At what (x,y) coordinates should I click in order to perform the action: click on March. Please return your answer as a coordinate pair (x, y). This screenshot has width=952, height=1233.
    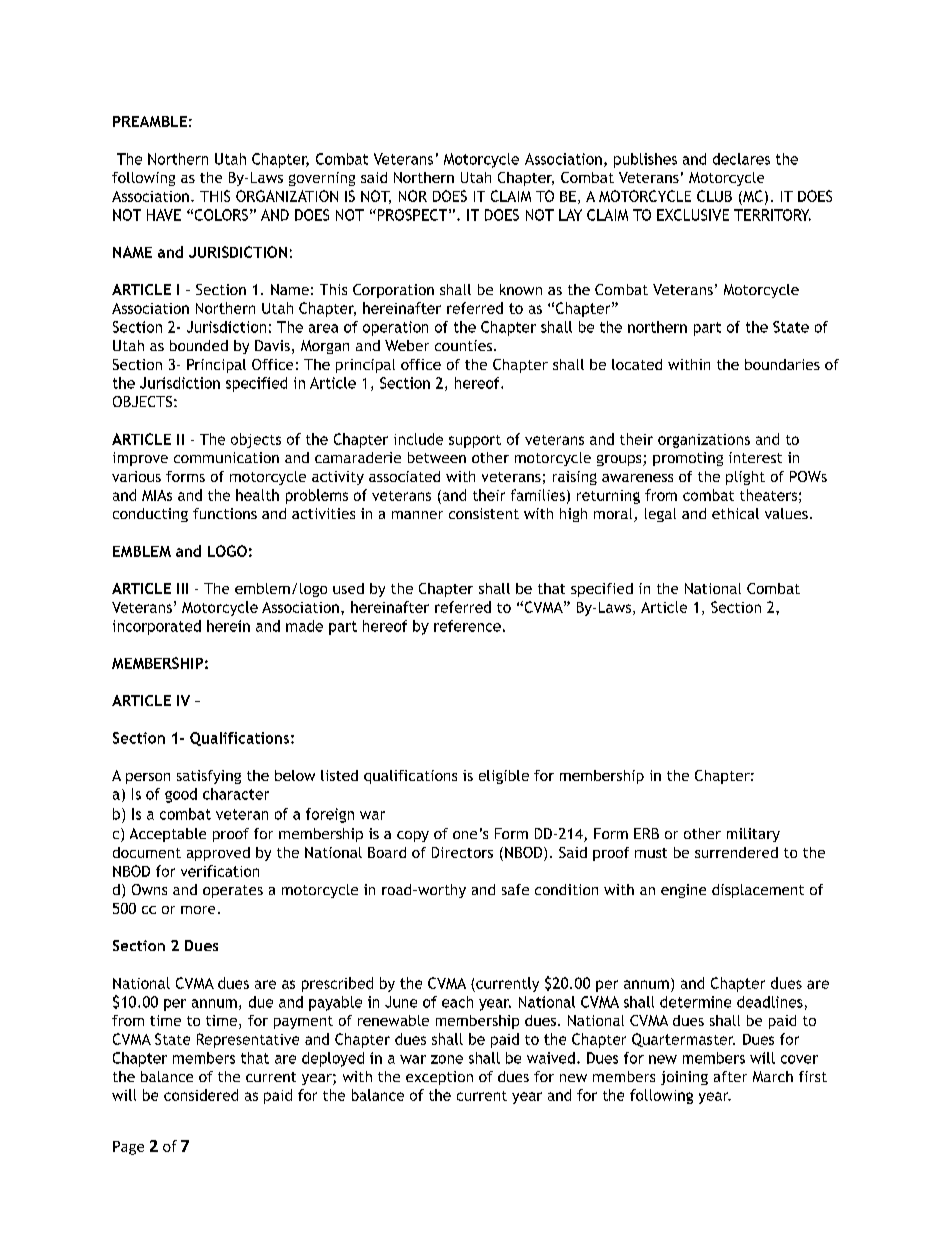
    Looking at the image, I should click on (773, 1076).
